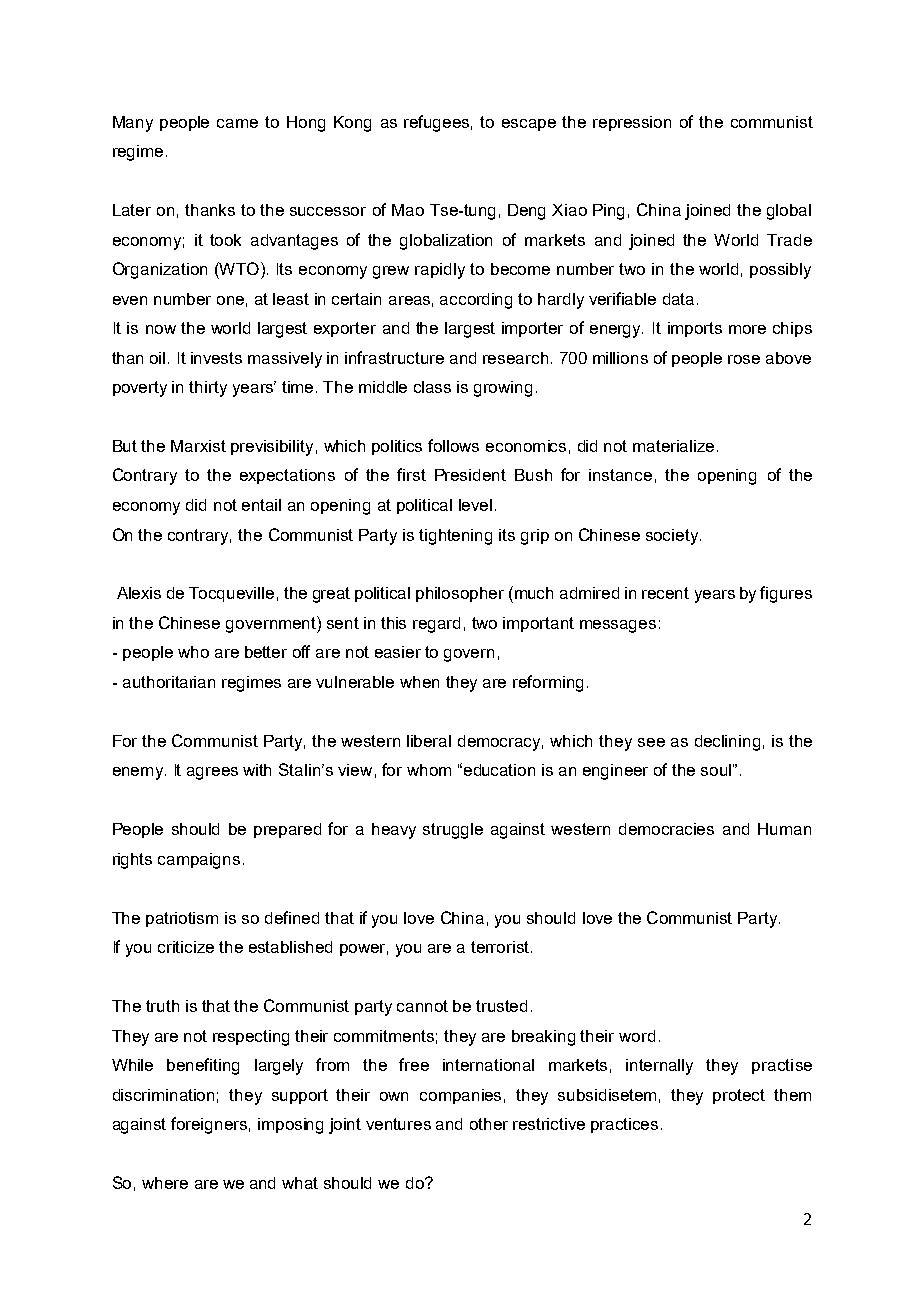  What do you see at coordinates (529, 125) in the screenshot?
I see `escape` at bounding box center [529, 125].
